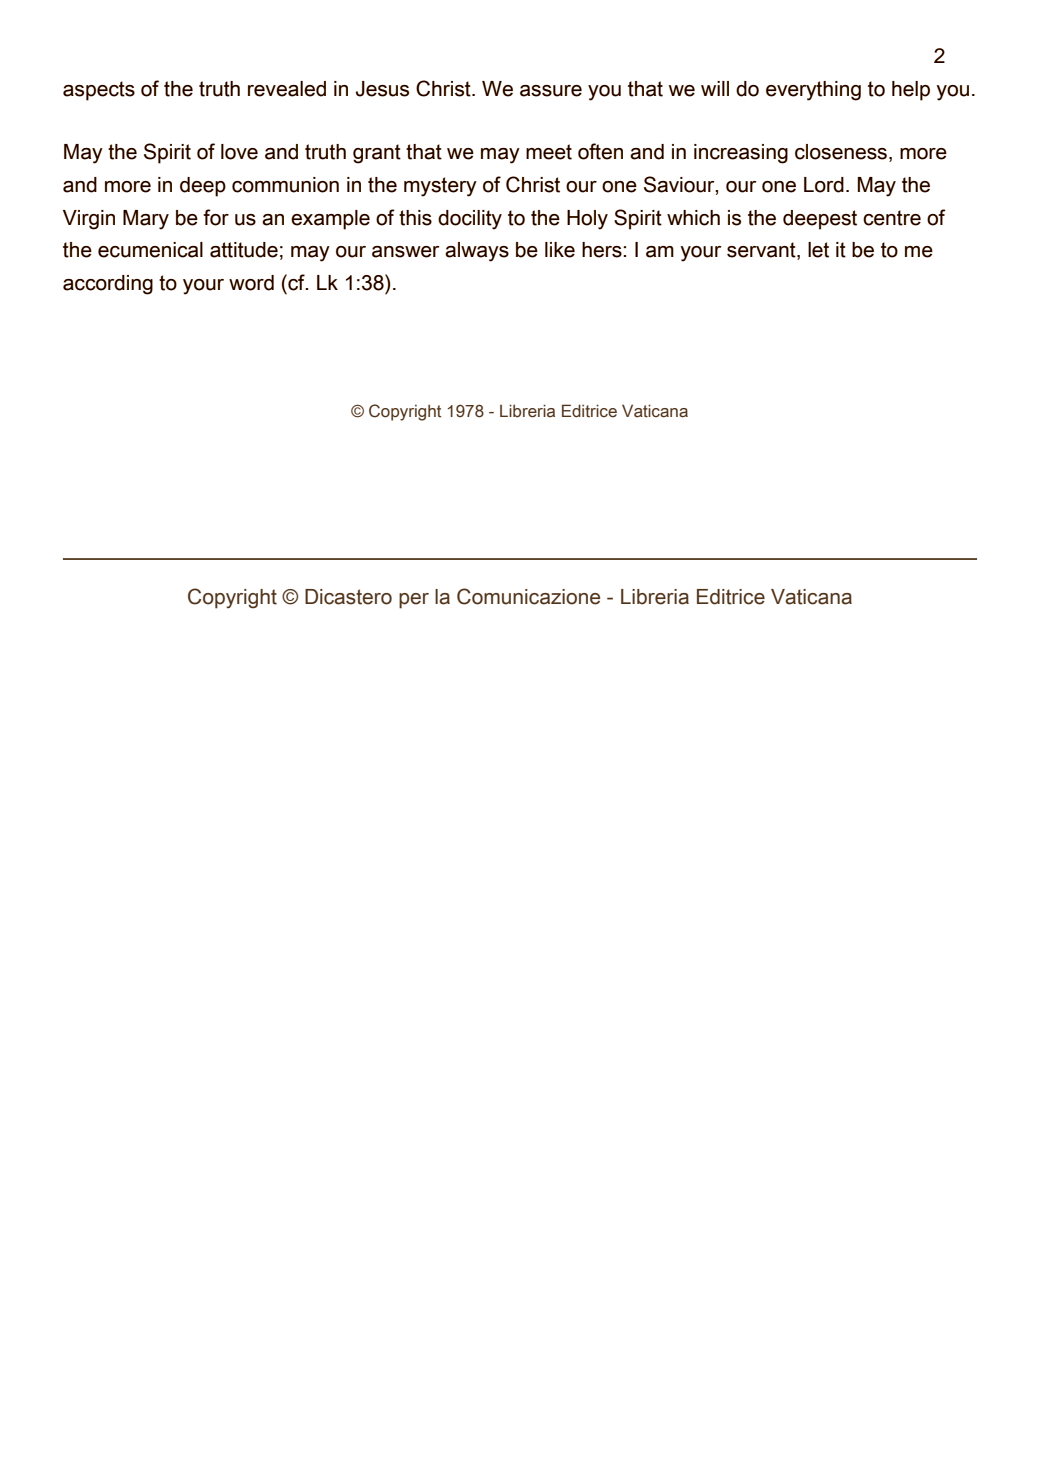 This image has width=1040, height=1472. Describe the element at coordinates (551, 91) in the image. I see `assure` at that location.
